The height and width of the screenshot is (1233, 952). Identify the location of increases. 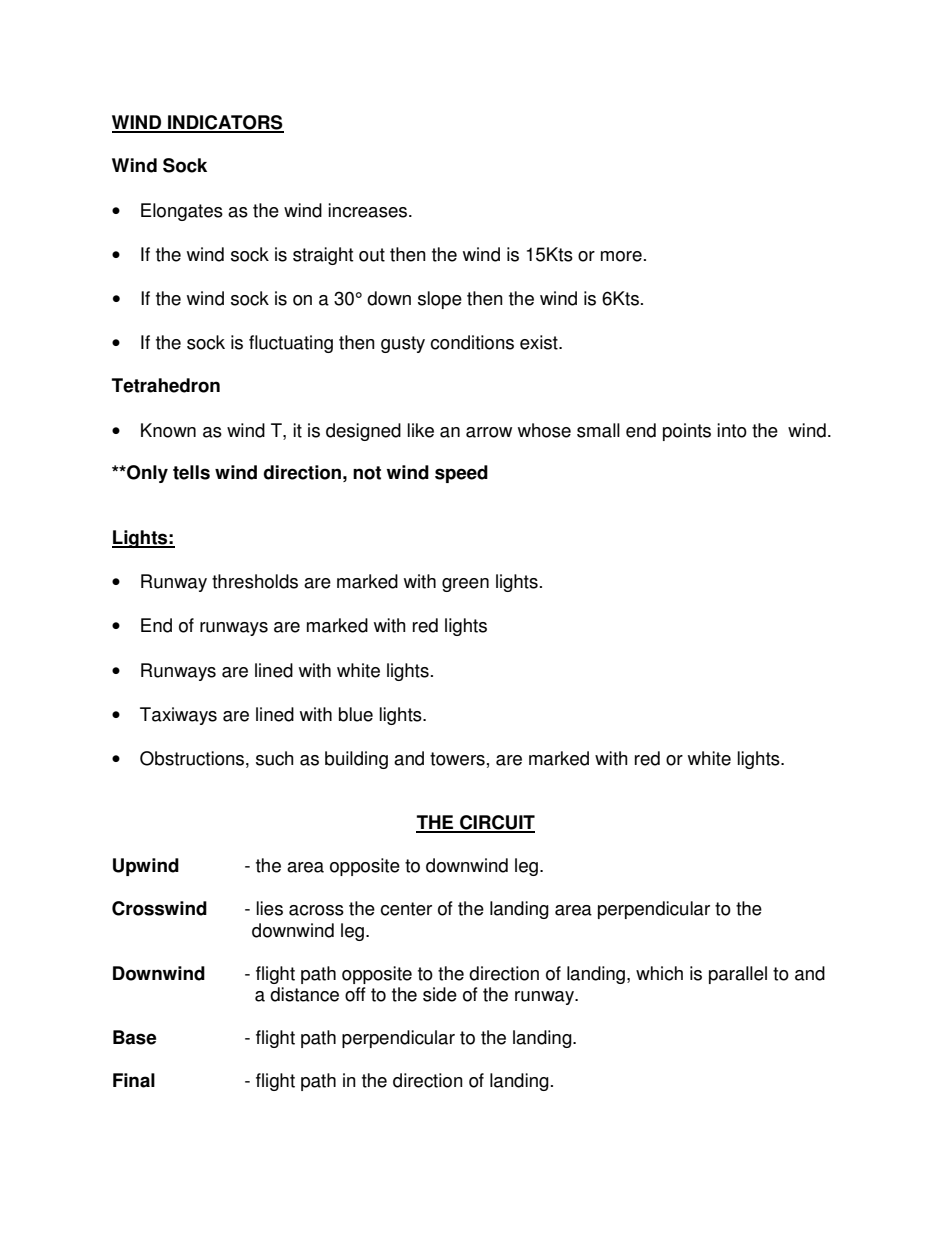
(369, 210).
